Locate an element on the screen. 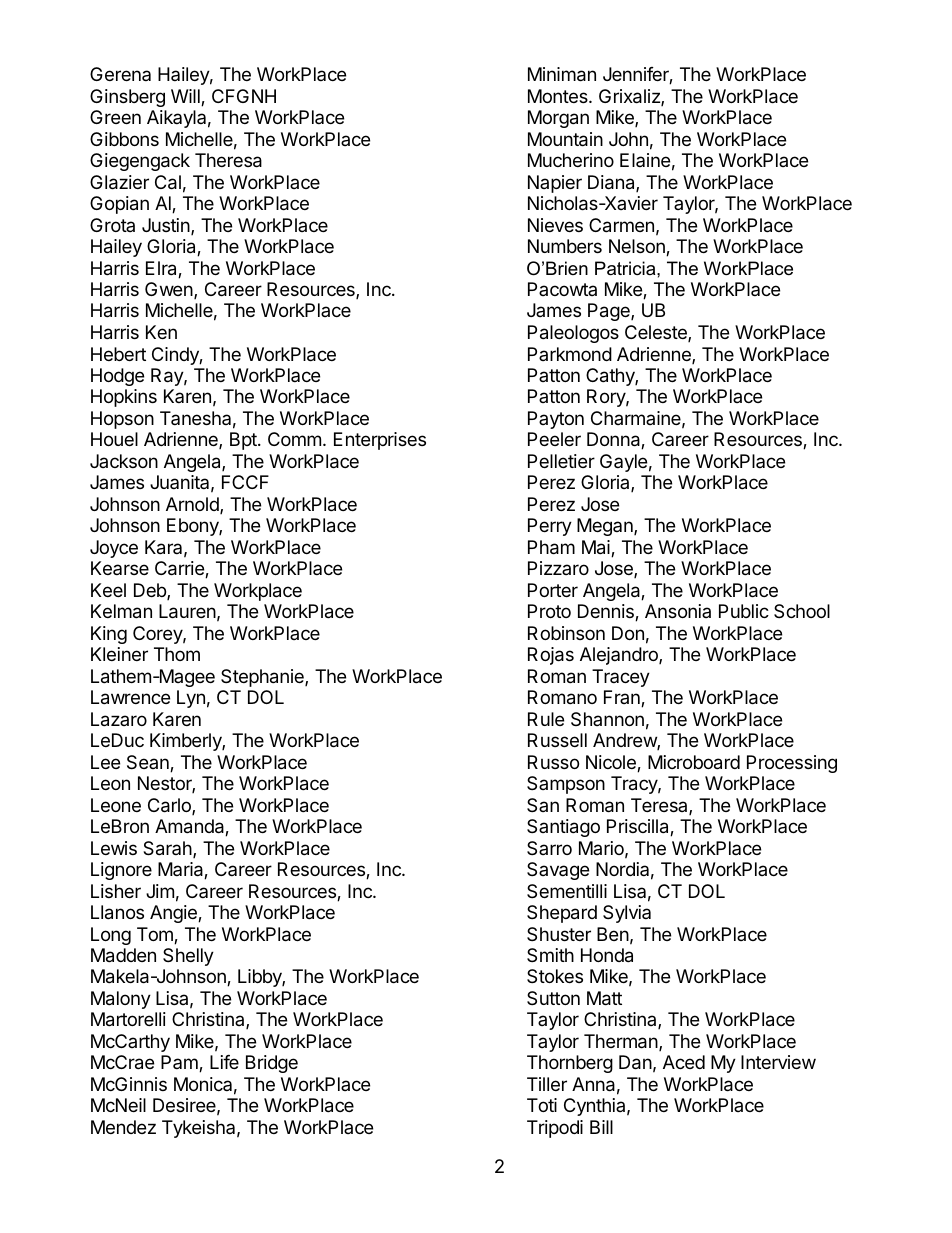 Image resolution: width=952 pixels, height=1233 pixels. Aced is located at coordinates (684, 1062).
